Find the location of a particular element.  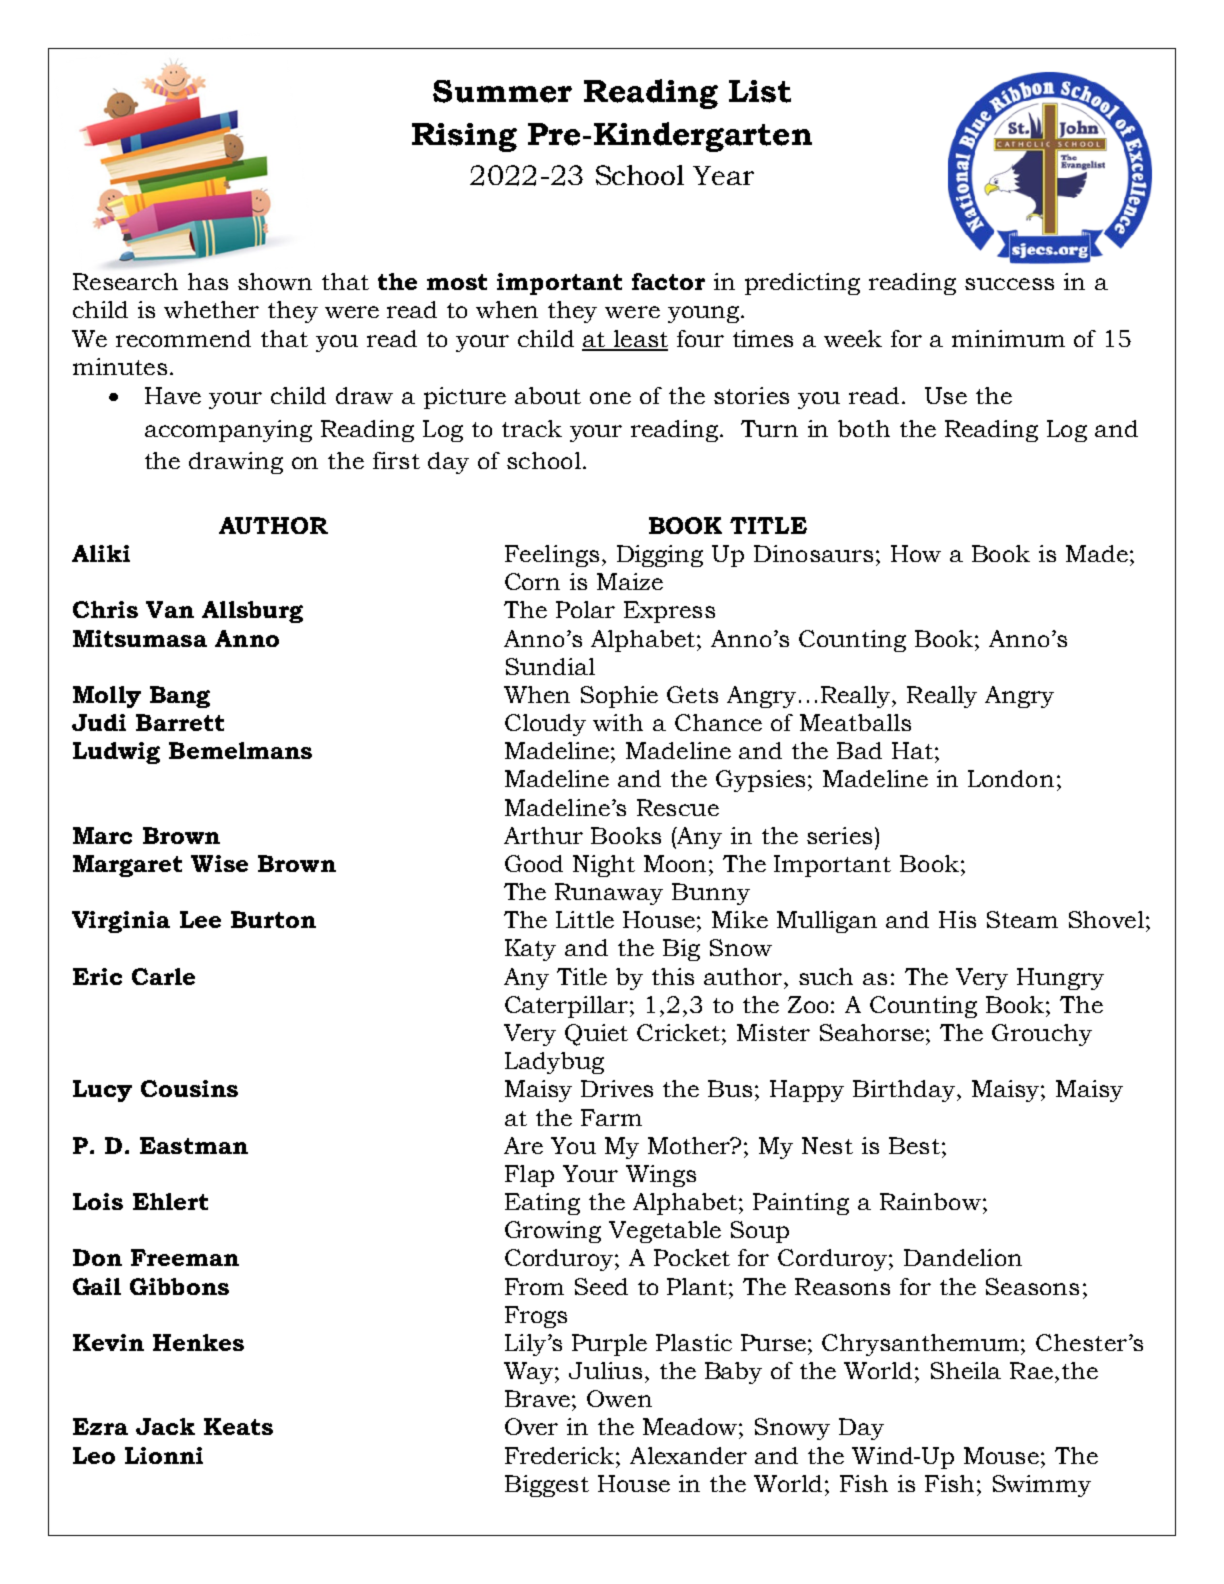

Carle is located at coordinates (163, 976).
